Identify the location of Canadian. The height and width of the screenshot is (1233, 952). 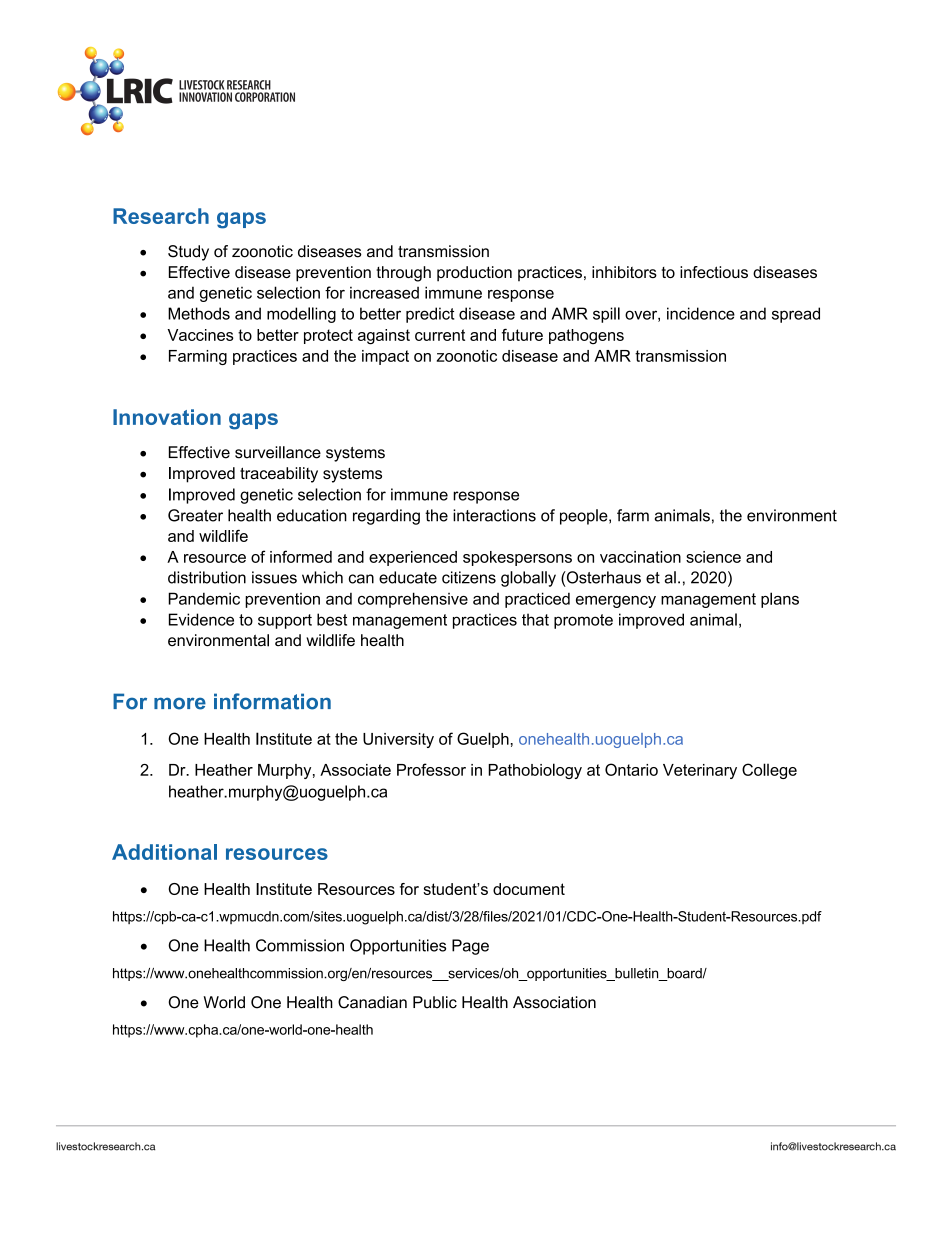
(372, 1002).
